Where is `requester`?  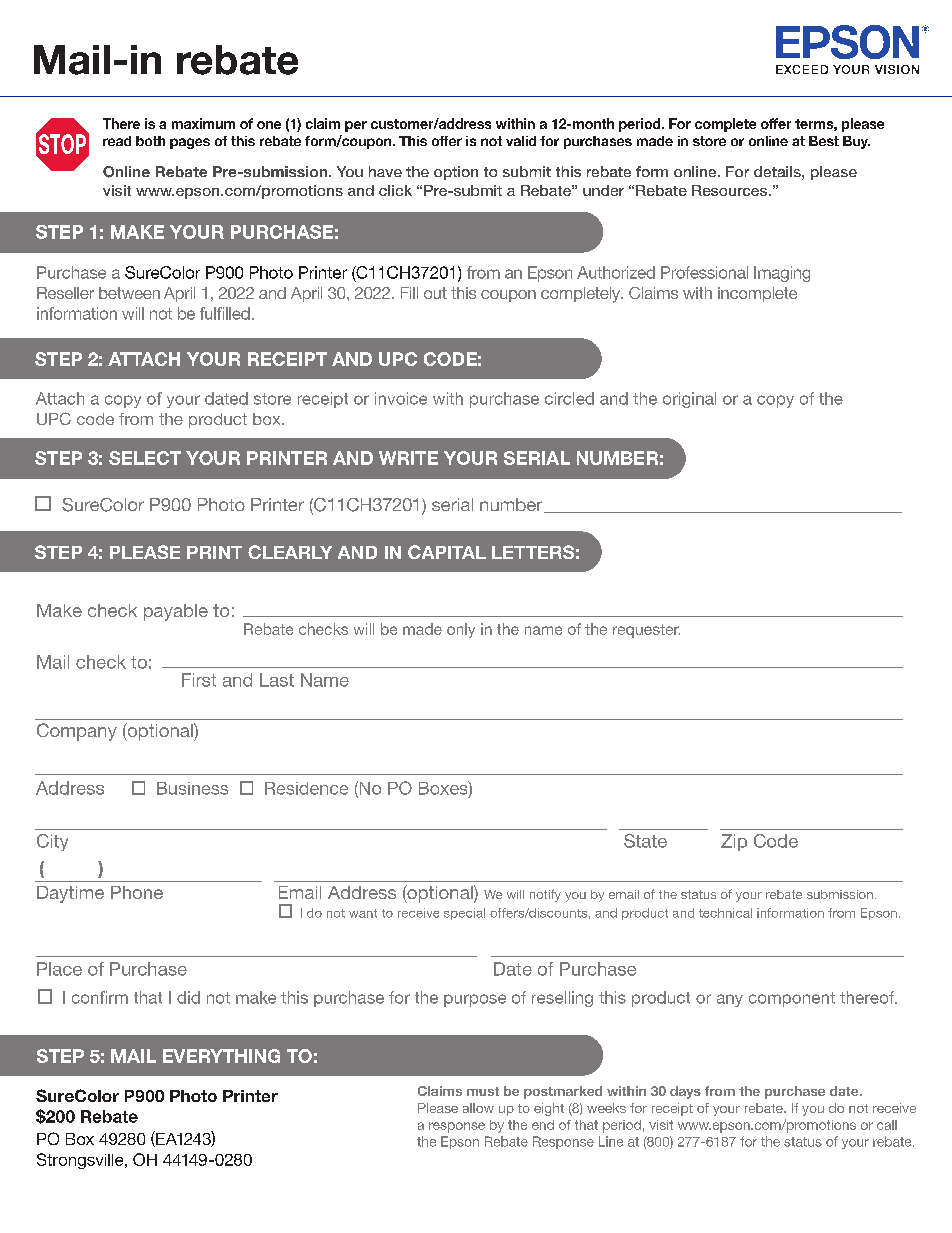 requester is located at coordinates (646, 631).
